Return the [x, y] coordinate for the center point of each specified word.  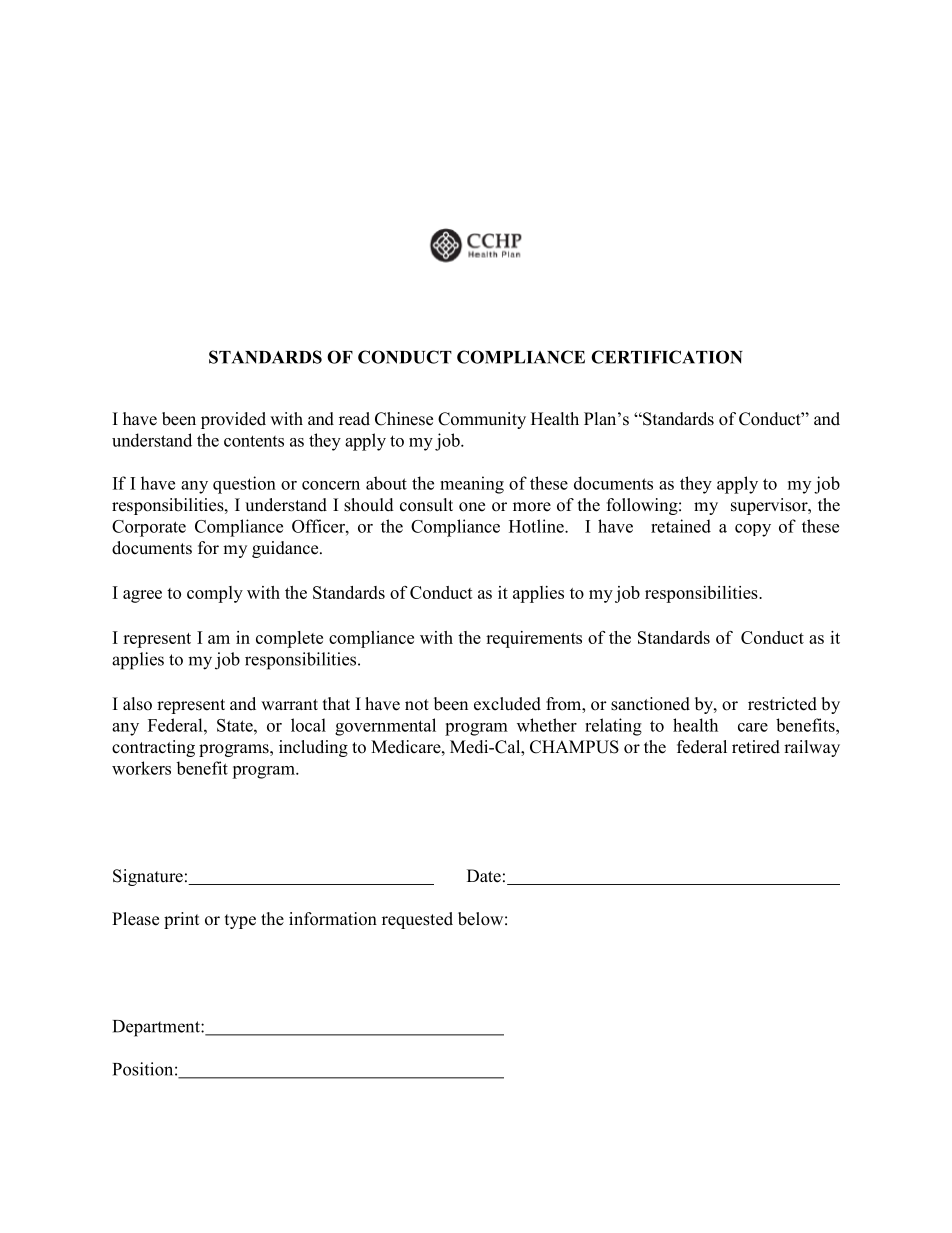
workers [141, 768]
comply [215, 594]
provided [233, 420]
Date [484, 876]
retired [756, 747]
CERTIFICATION [667, 357]
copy [753, 530]
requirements [534, 639]
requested [417, 920]
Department [157, 1028]
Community [482, 420]
